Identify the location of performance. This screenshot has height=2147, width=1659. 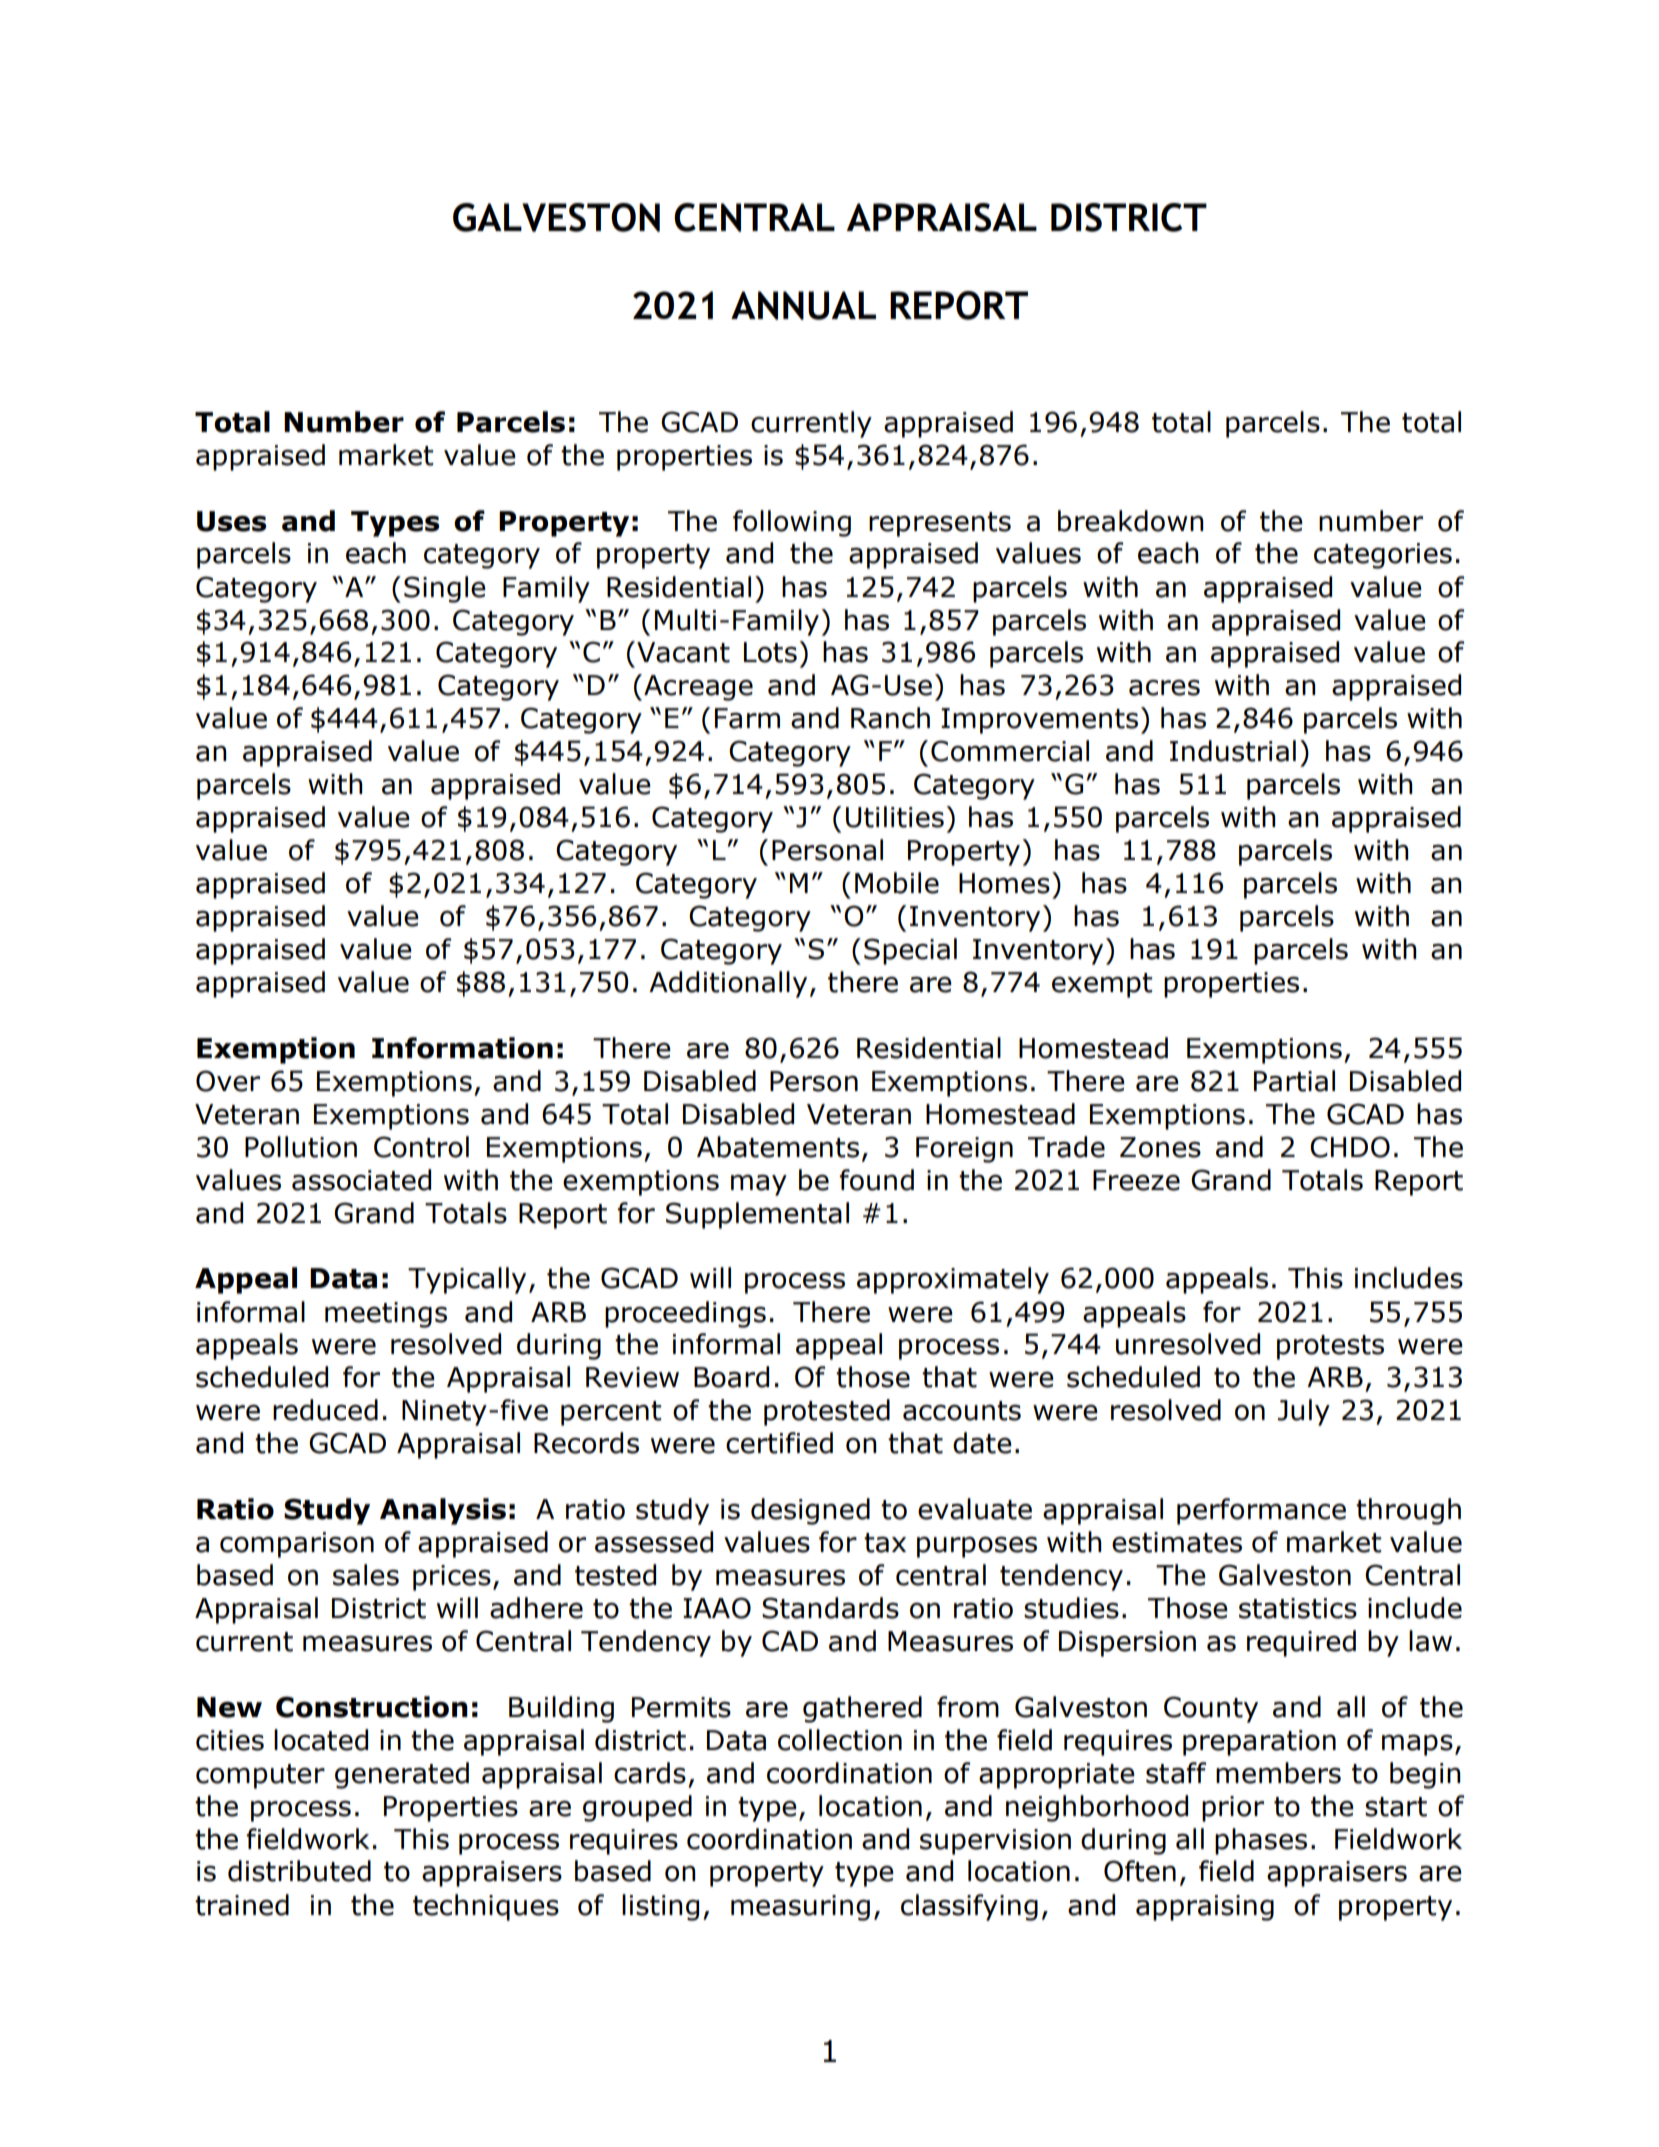
(1261, 1511).
